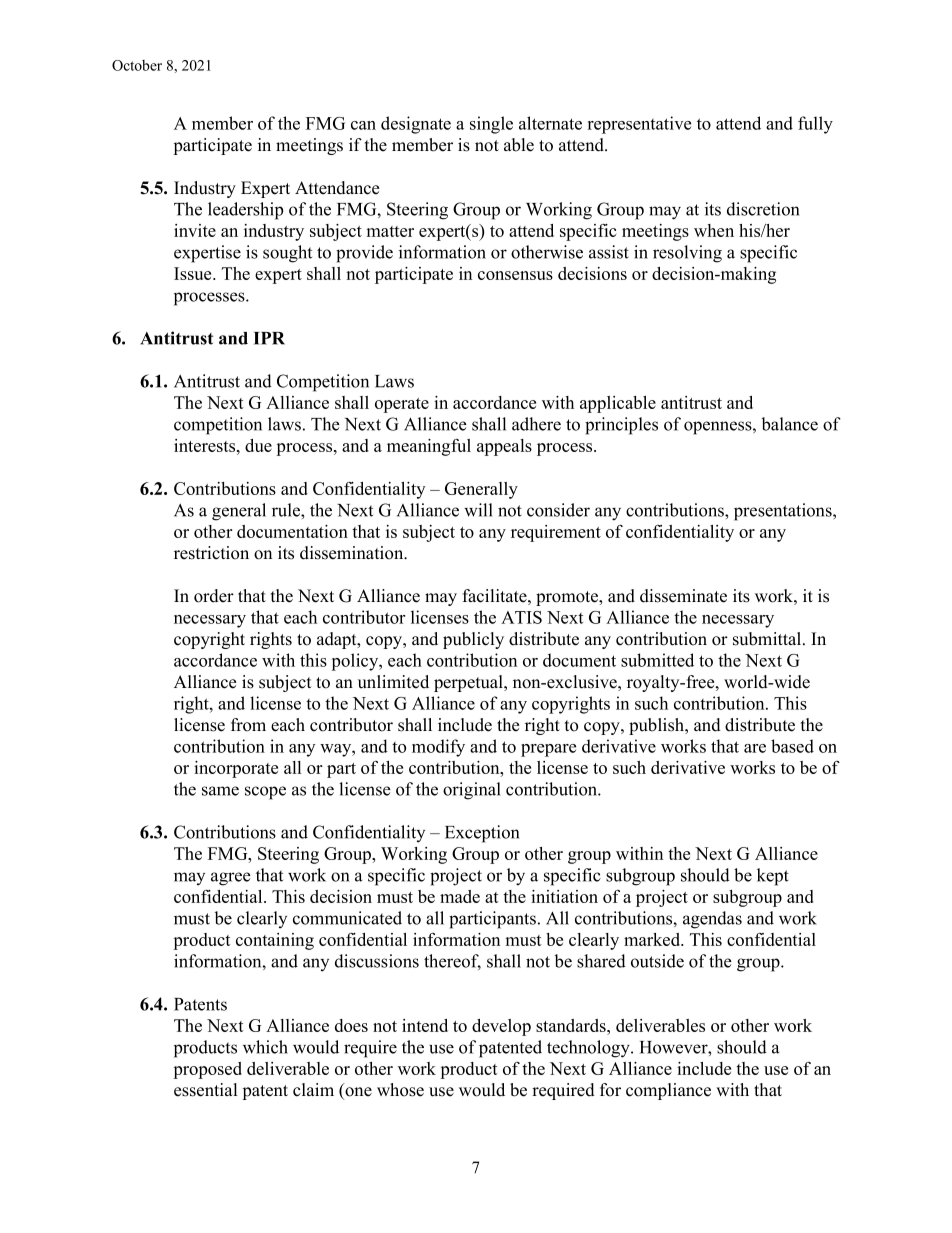  What do you see at coordinates (231, 879) in the screenshot?
I see `agree` at bounding box center [231, 879].
